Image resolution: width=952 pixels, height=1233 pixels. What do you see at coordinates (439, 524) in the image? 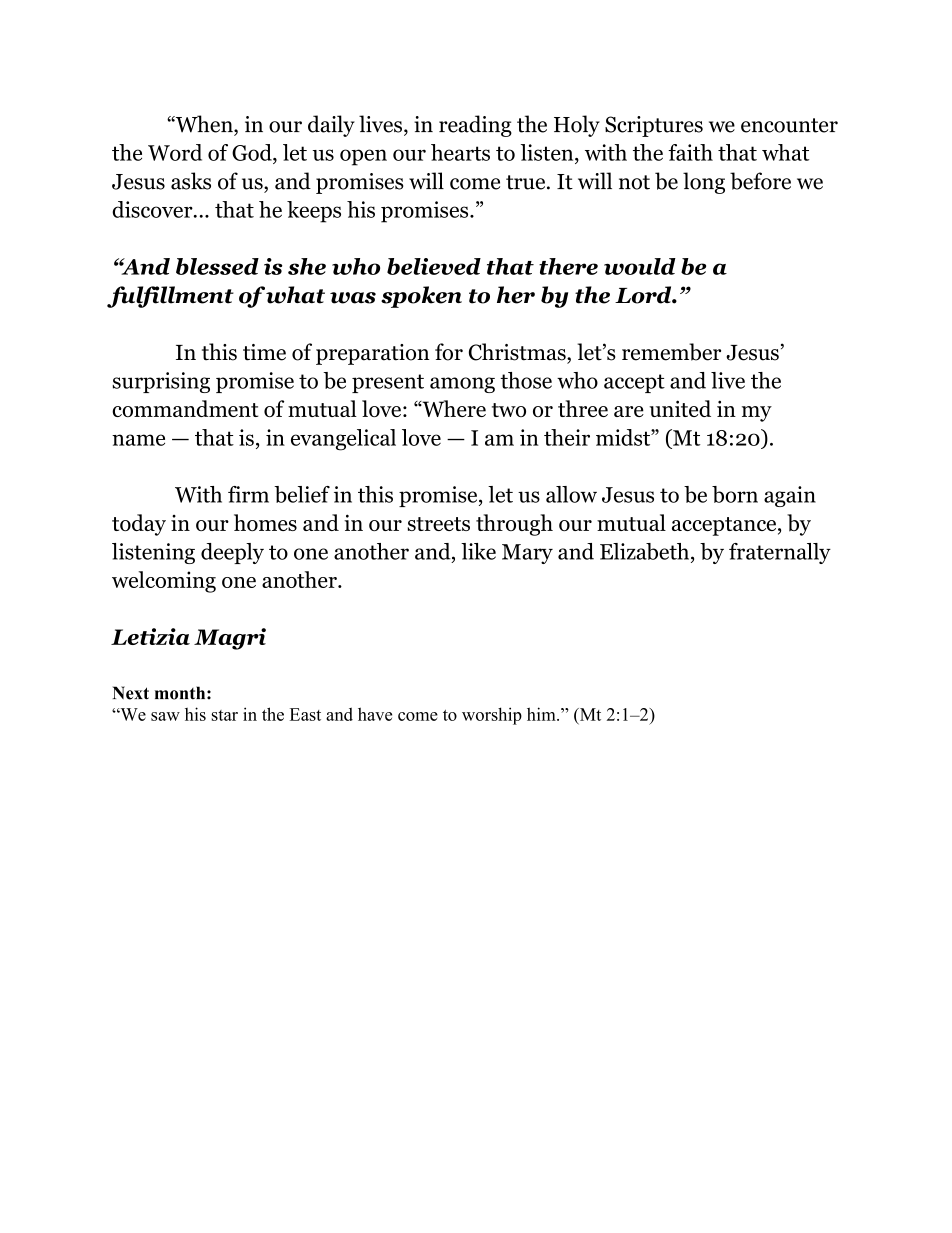
I see `streets` at bounding box center [439, 524].
